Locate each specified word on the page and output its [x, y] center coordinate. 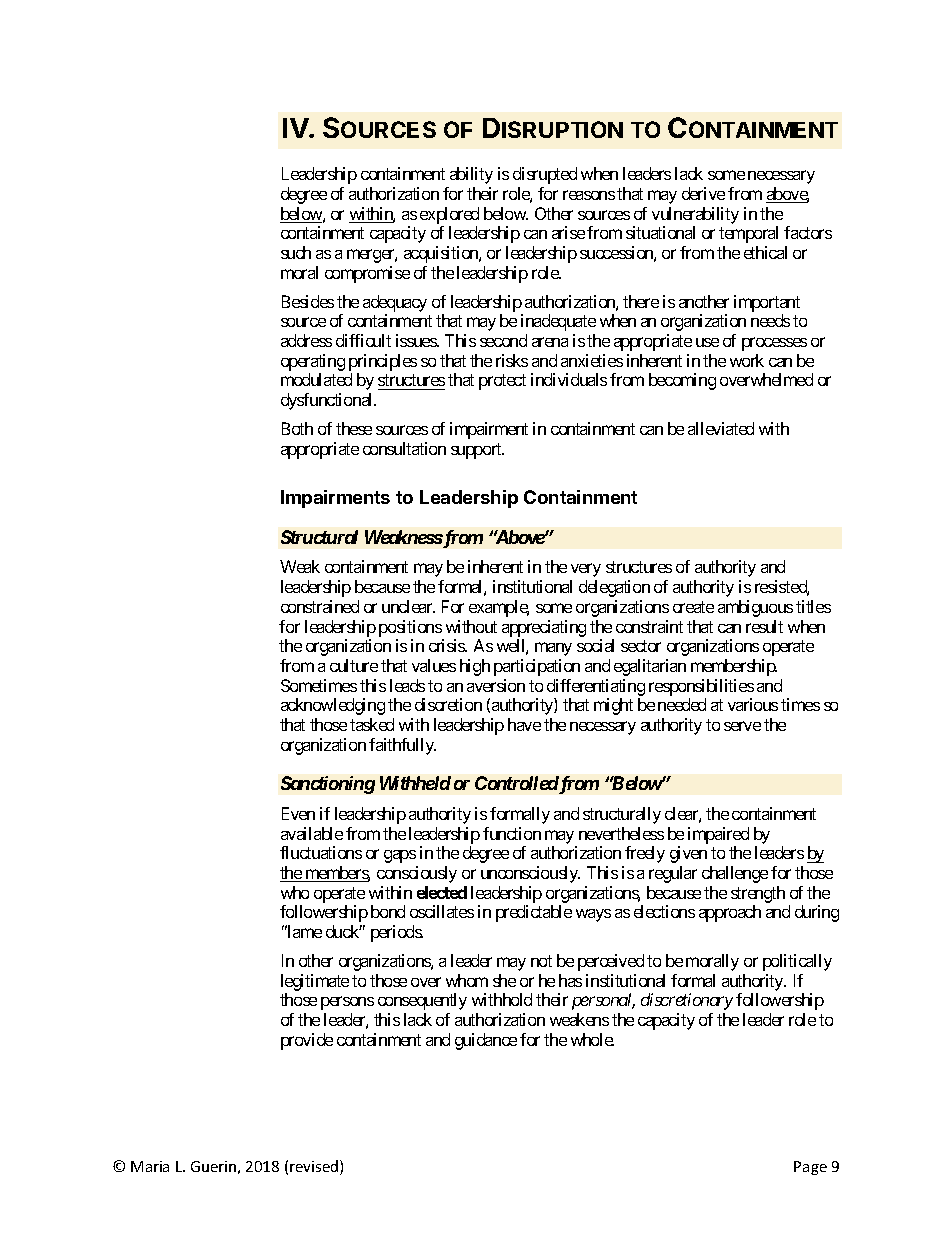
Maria [150, 1166]
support [477, 451]
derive [703, 193]
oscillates [442, 911]
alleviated [721, 428]
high [475, 667]
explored [449, 215]
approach [730, 913]
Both [297, 428]
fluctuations [321, 852]
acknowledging [333, 706]
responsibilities [701, 687]
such [296, 252]
